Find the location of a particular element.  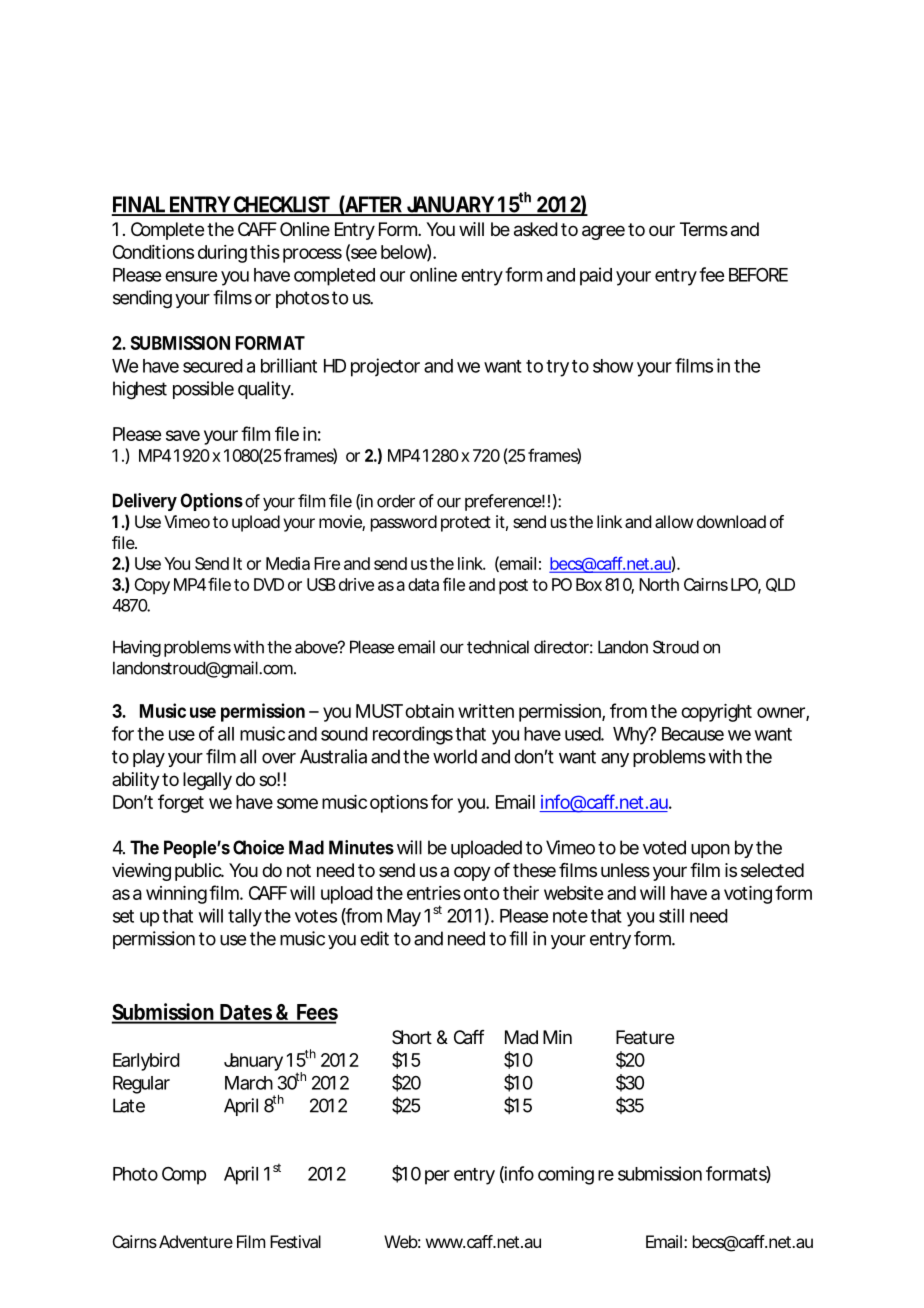

Adventure is located at coordinates (196, 1241).
